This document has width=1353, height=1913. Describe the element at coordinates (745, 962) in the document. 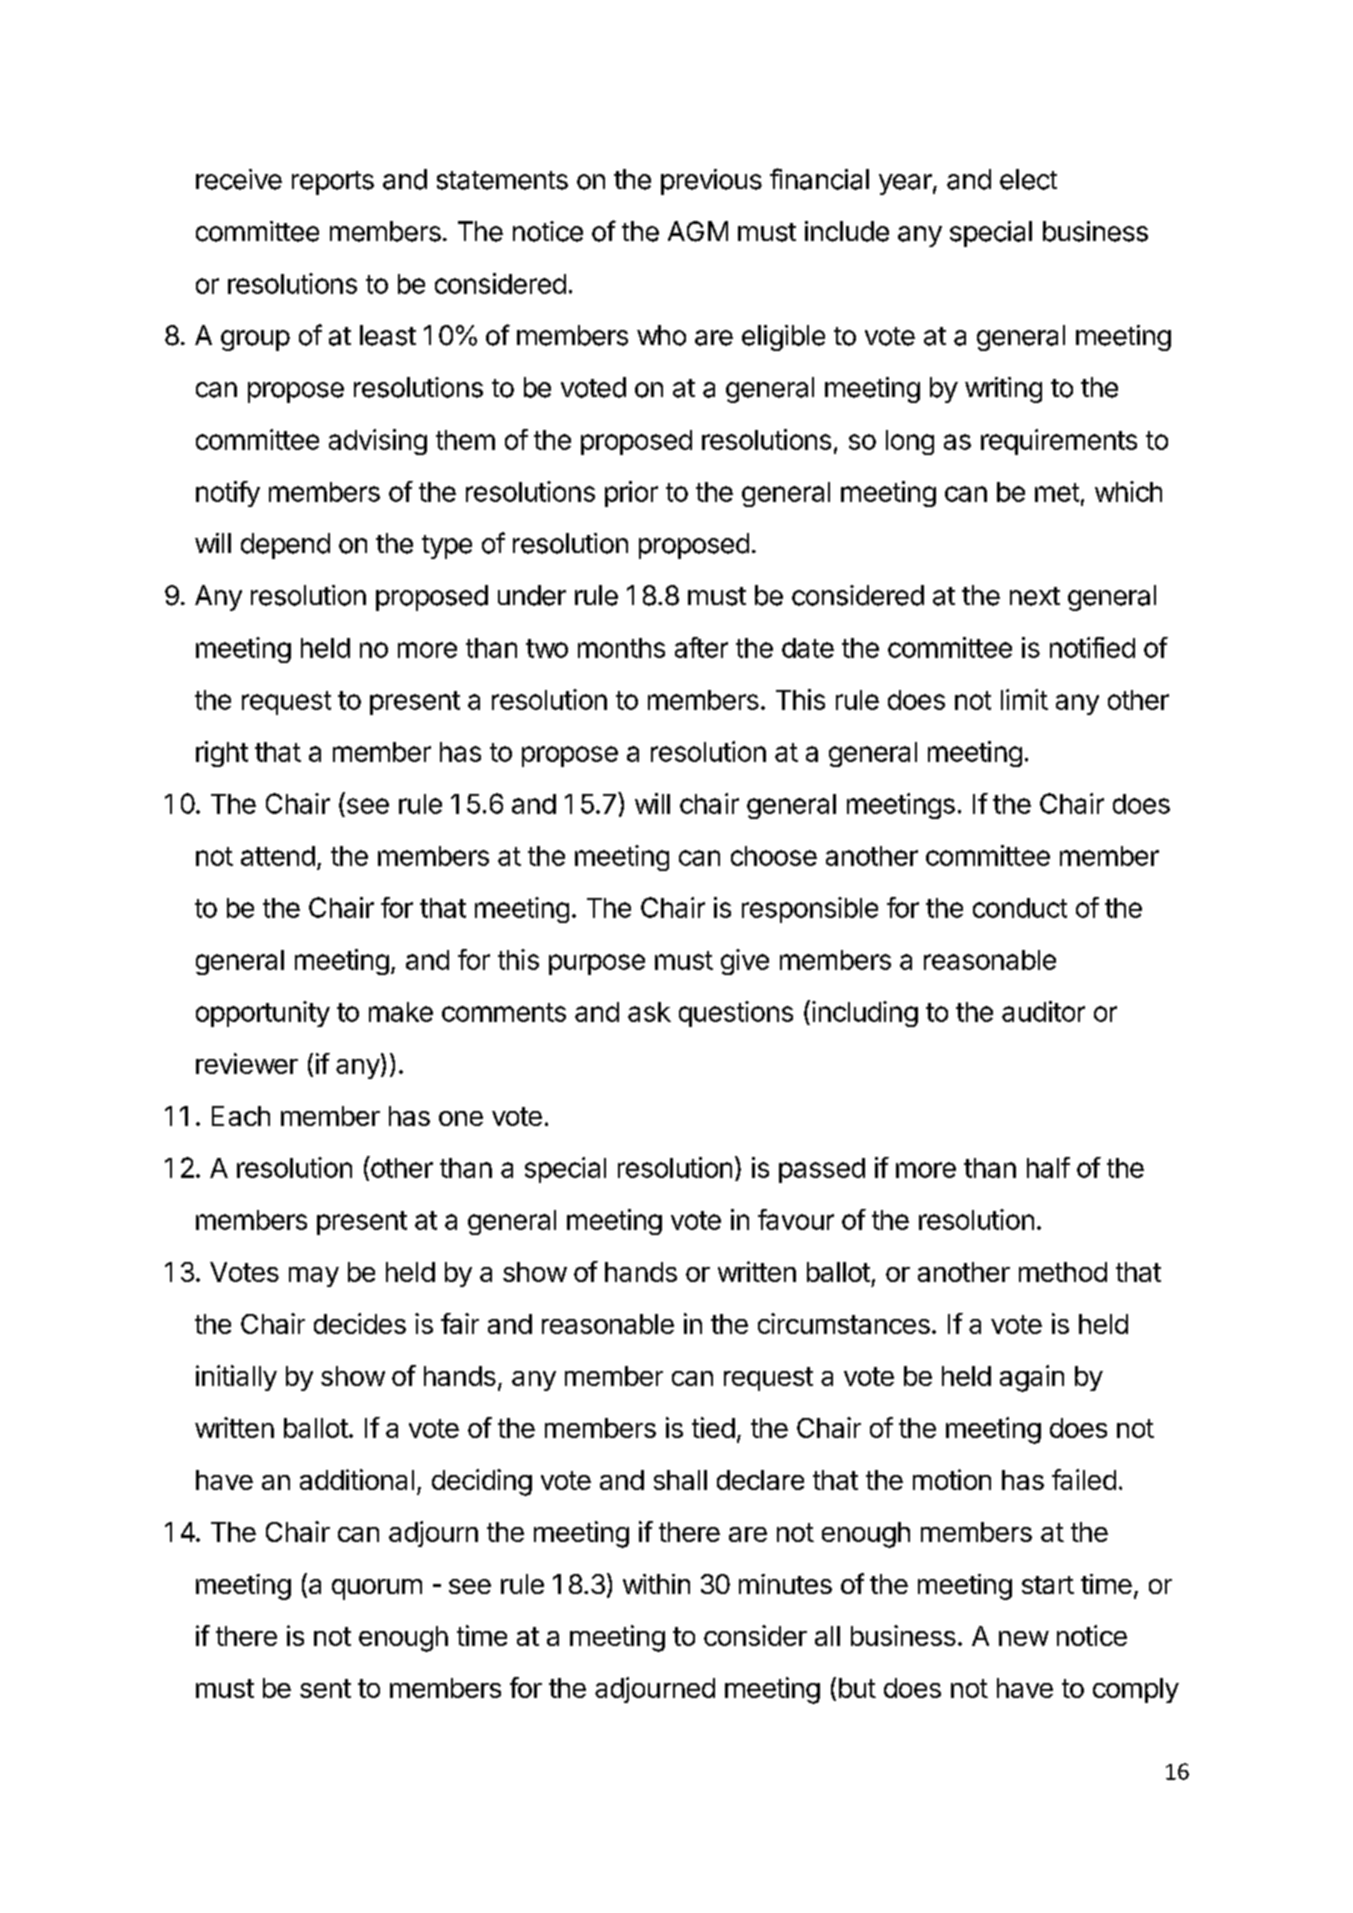

I see `give` at that location.
